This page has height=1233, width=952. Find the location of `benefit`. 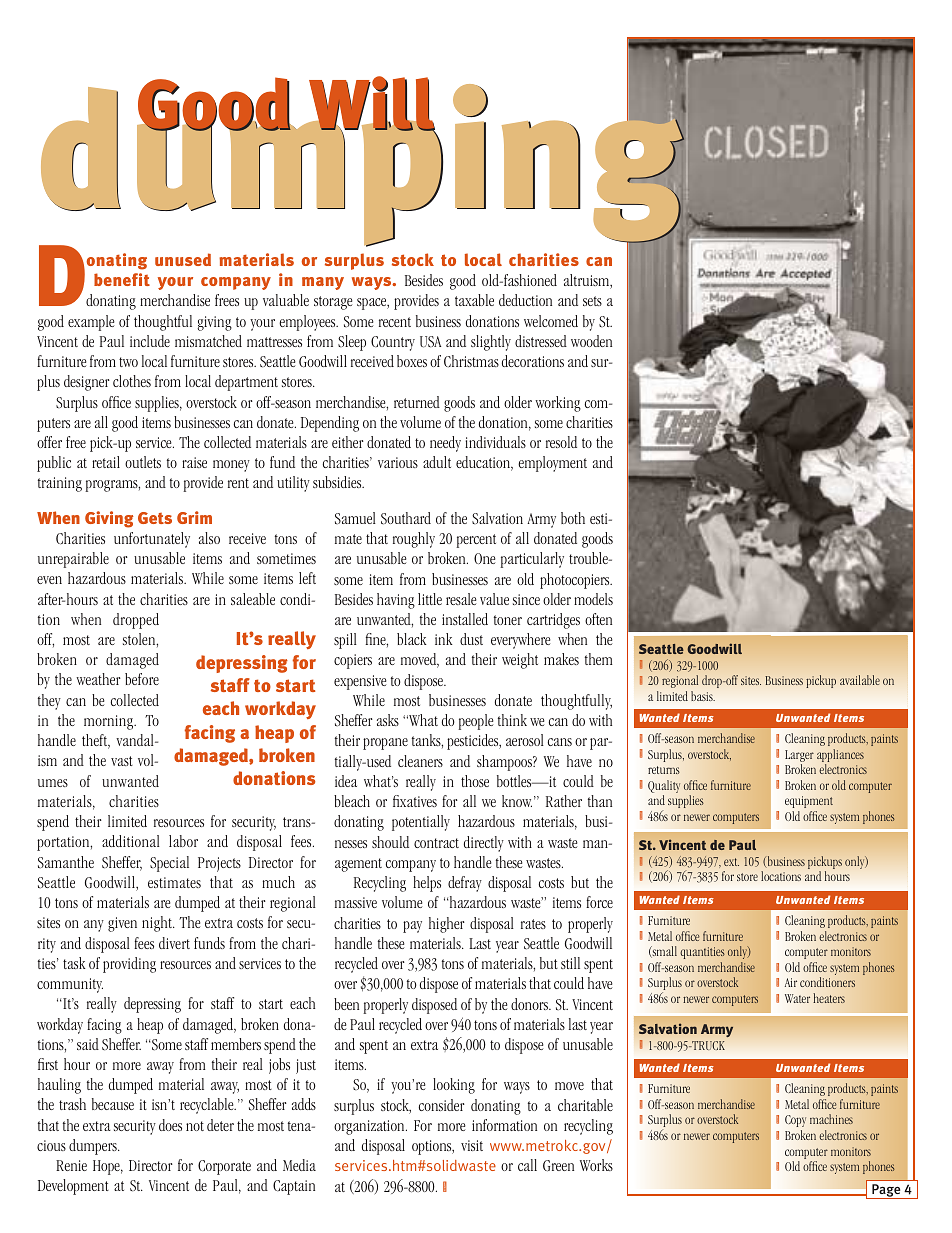

benefit is located at coordinates (122, 279).
